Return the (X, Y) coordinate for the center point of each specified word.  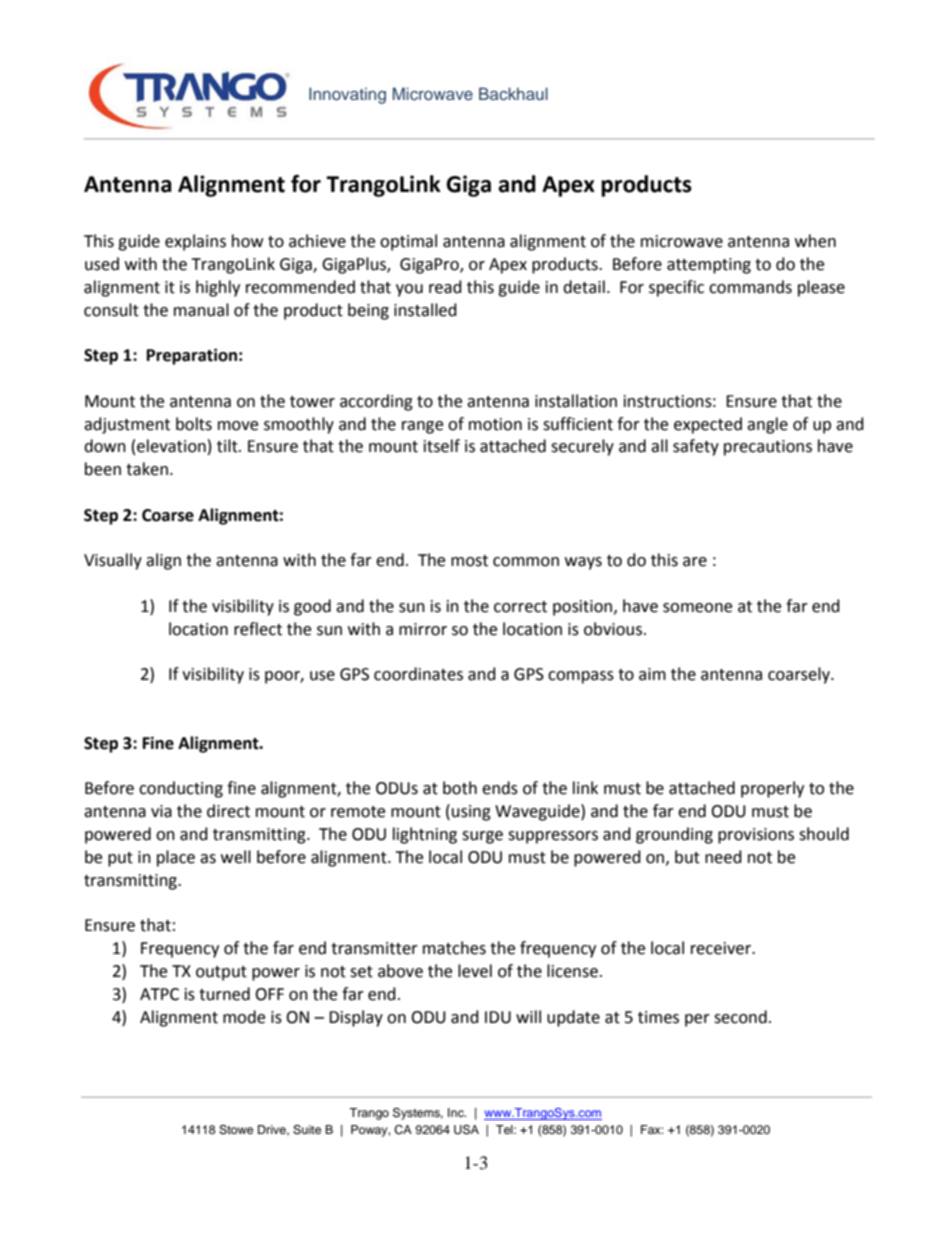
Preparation (192, 356)
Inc (457, 1112)
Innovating (347, 95)
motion (495, 424)
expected (708, 425)
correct (520, 607)
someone (697, 608)
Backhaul (513, 93)
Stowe (236, 1130)
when (815, 241)
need (723, 857)
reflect (258, 629)
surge (482, 837)
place (176, 858)
